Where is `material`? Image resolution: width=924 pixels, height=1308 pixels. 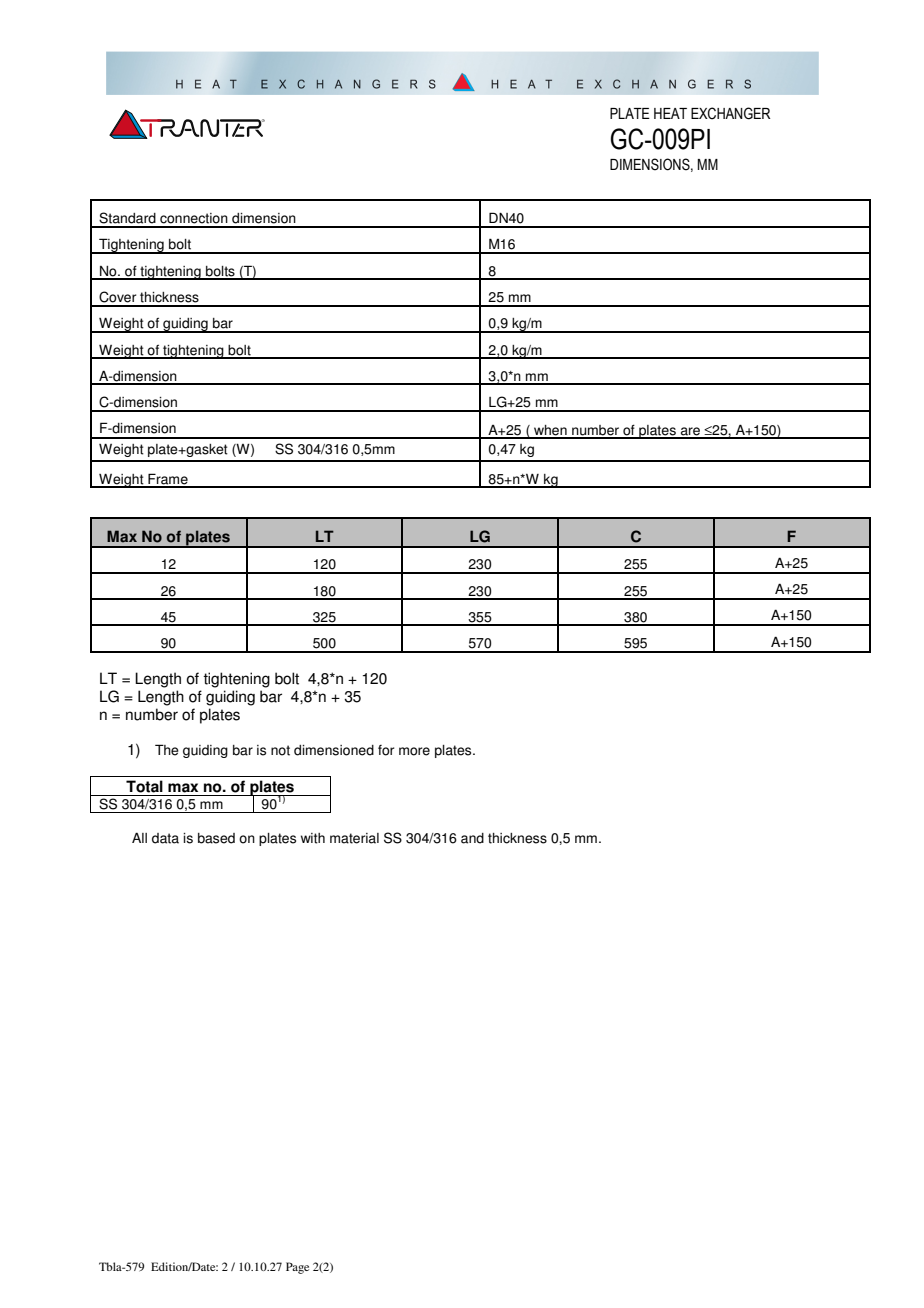 material is located at coordinates (354, 838).
